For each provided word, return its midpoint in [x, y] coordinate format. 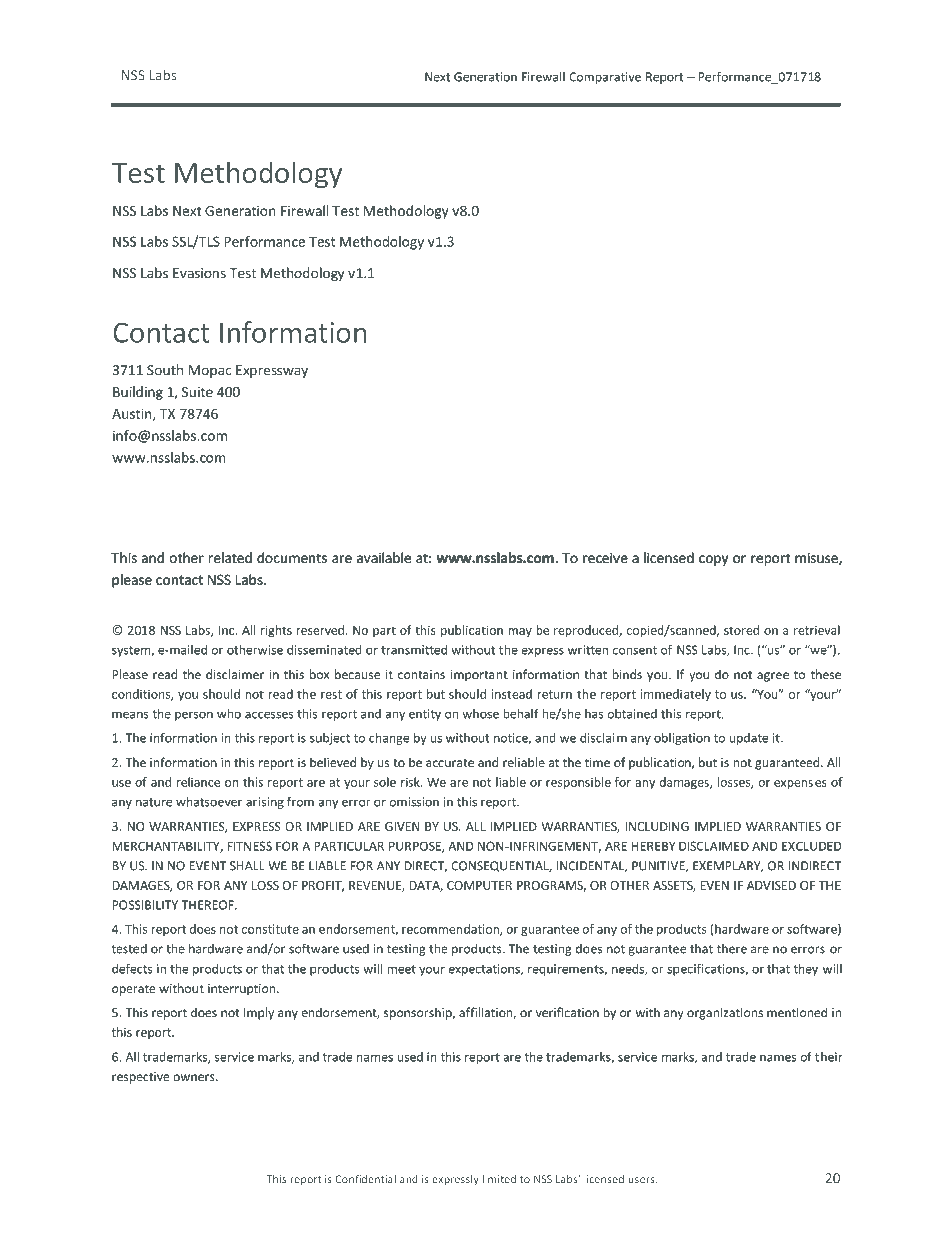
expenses [800, 784]
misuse [817, 559]
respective [141, 1078]
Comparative [605, 78]
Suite [197, 392]
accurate [450, 763]
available [384, 557]
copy [713, 560]
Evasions [199, 273]
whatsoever [209, 801]
